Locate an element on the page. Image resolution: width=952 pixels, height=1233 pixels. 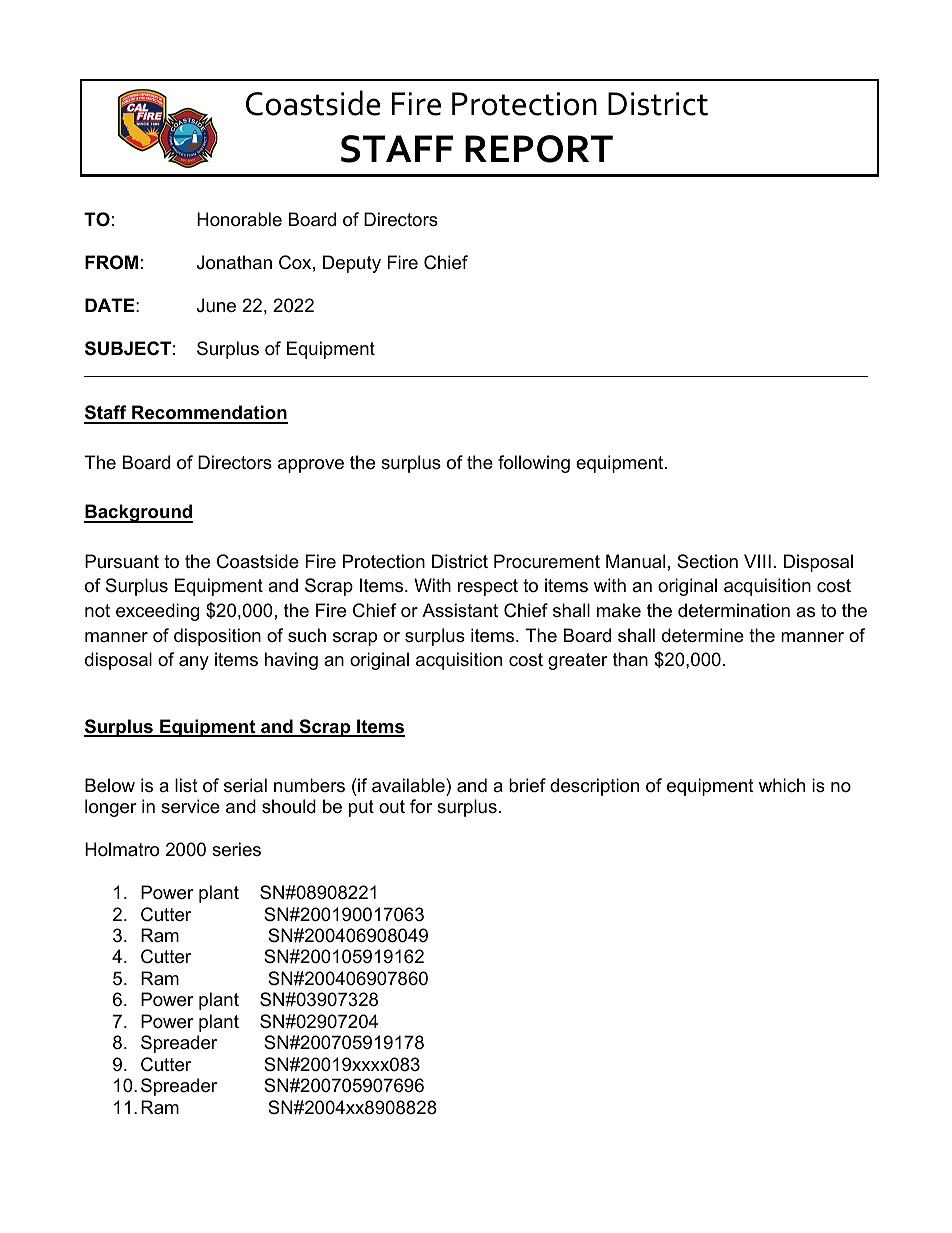
following is located at coordinates (534, 464).
